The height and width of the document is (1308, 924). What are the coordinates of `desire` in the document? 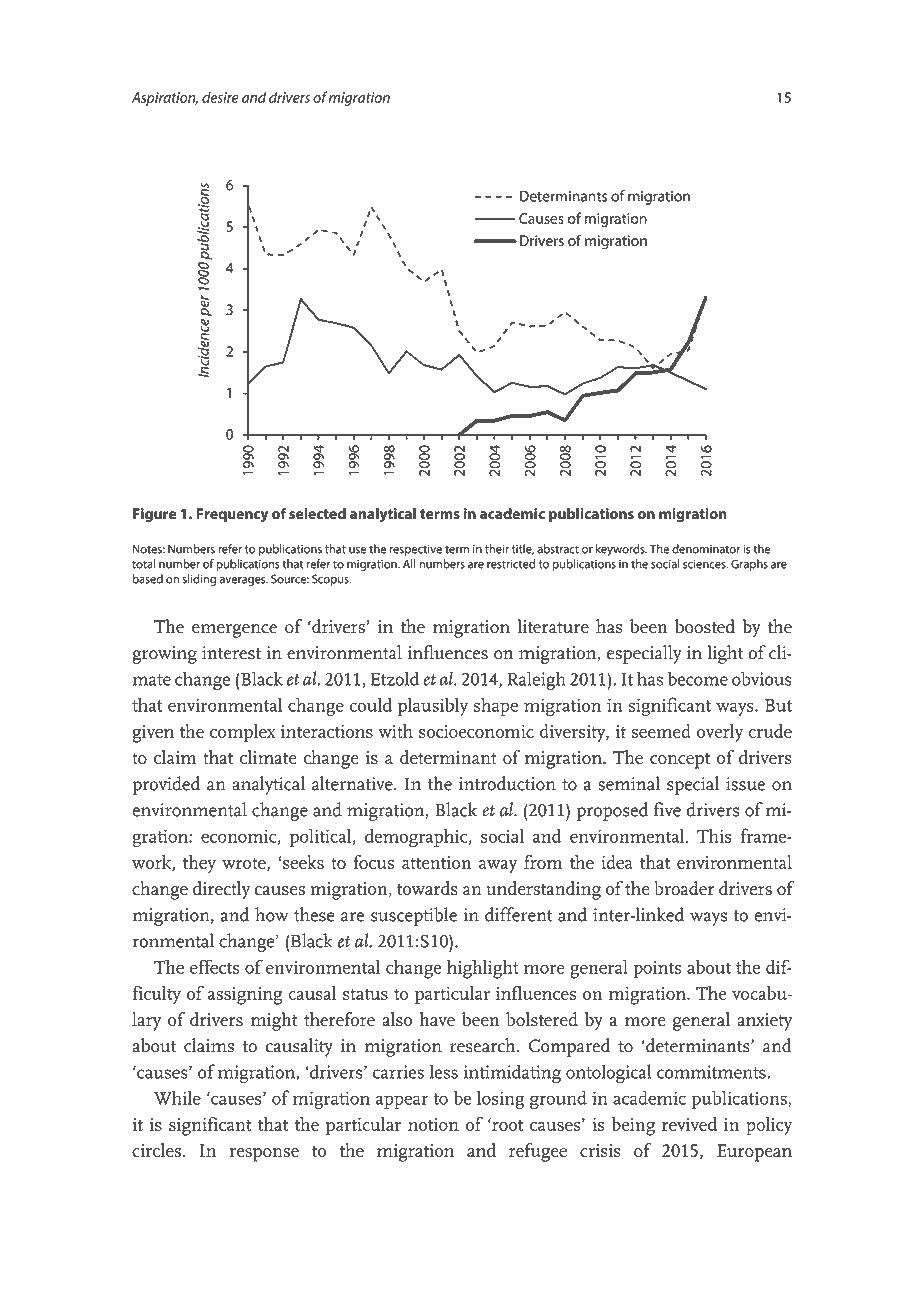 It's located at (220, 97).
